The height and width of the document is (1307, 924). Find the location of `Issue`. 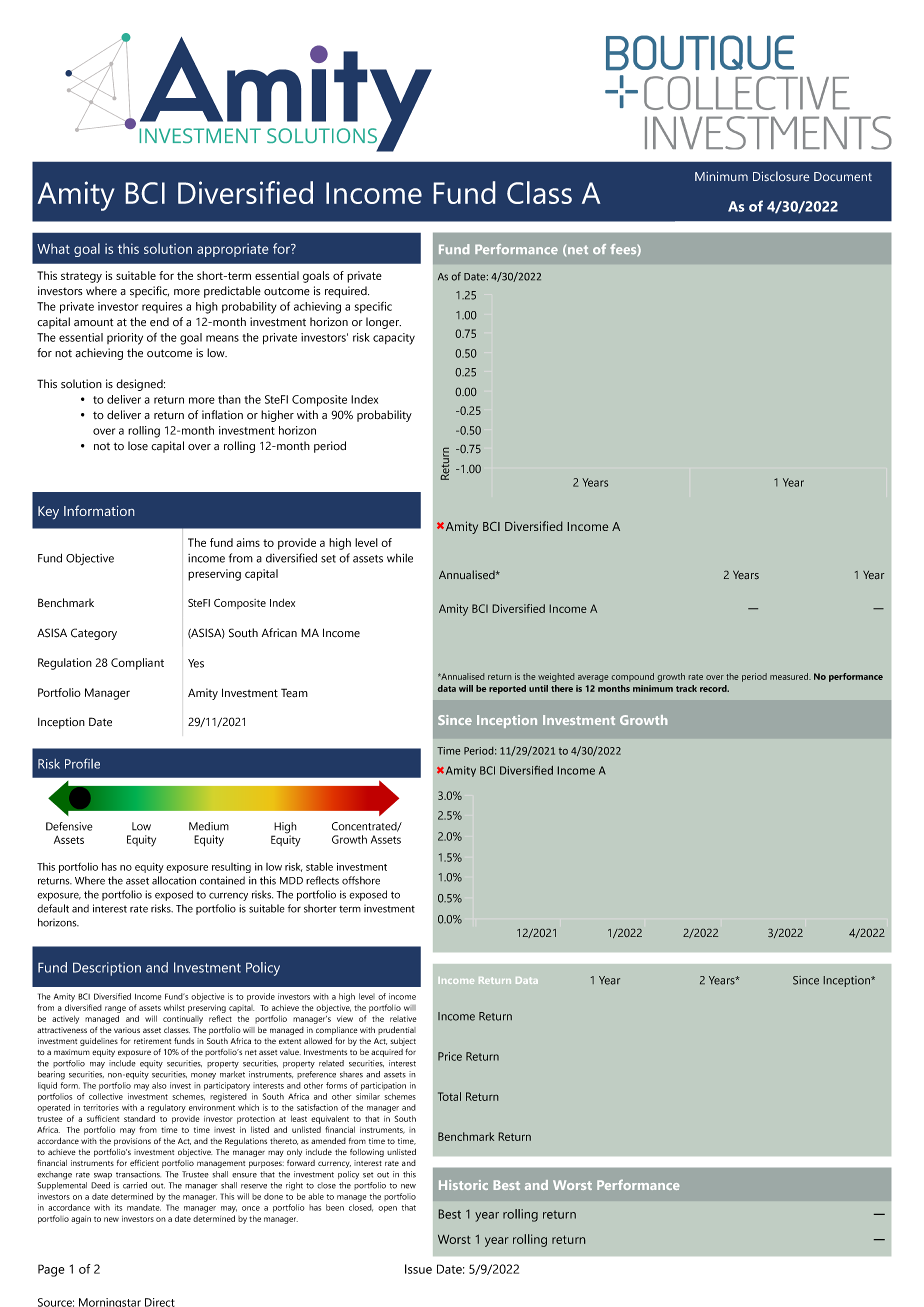

Issue is located at coordinates (418, 1269).
